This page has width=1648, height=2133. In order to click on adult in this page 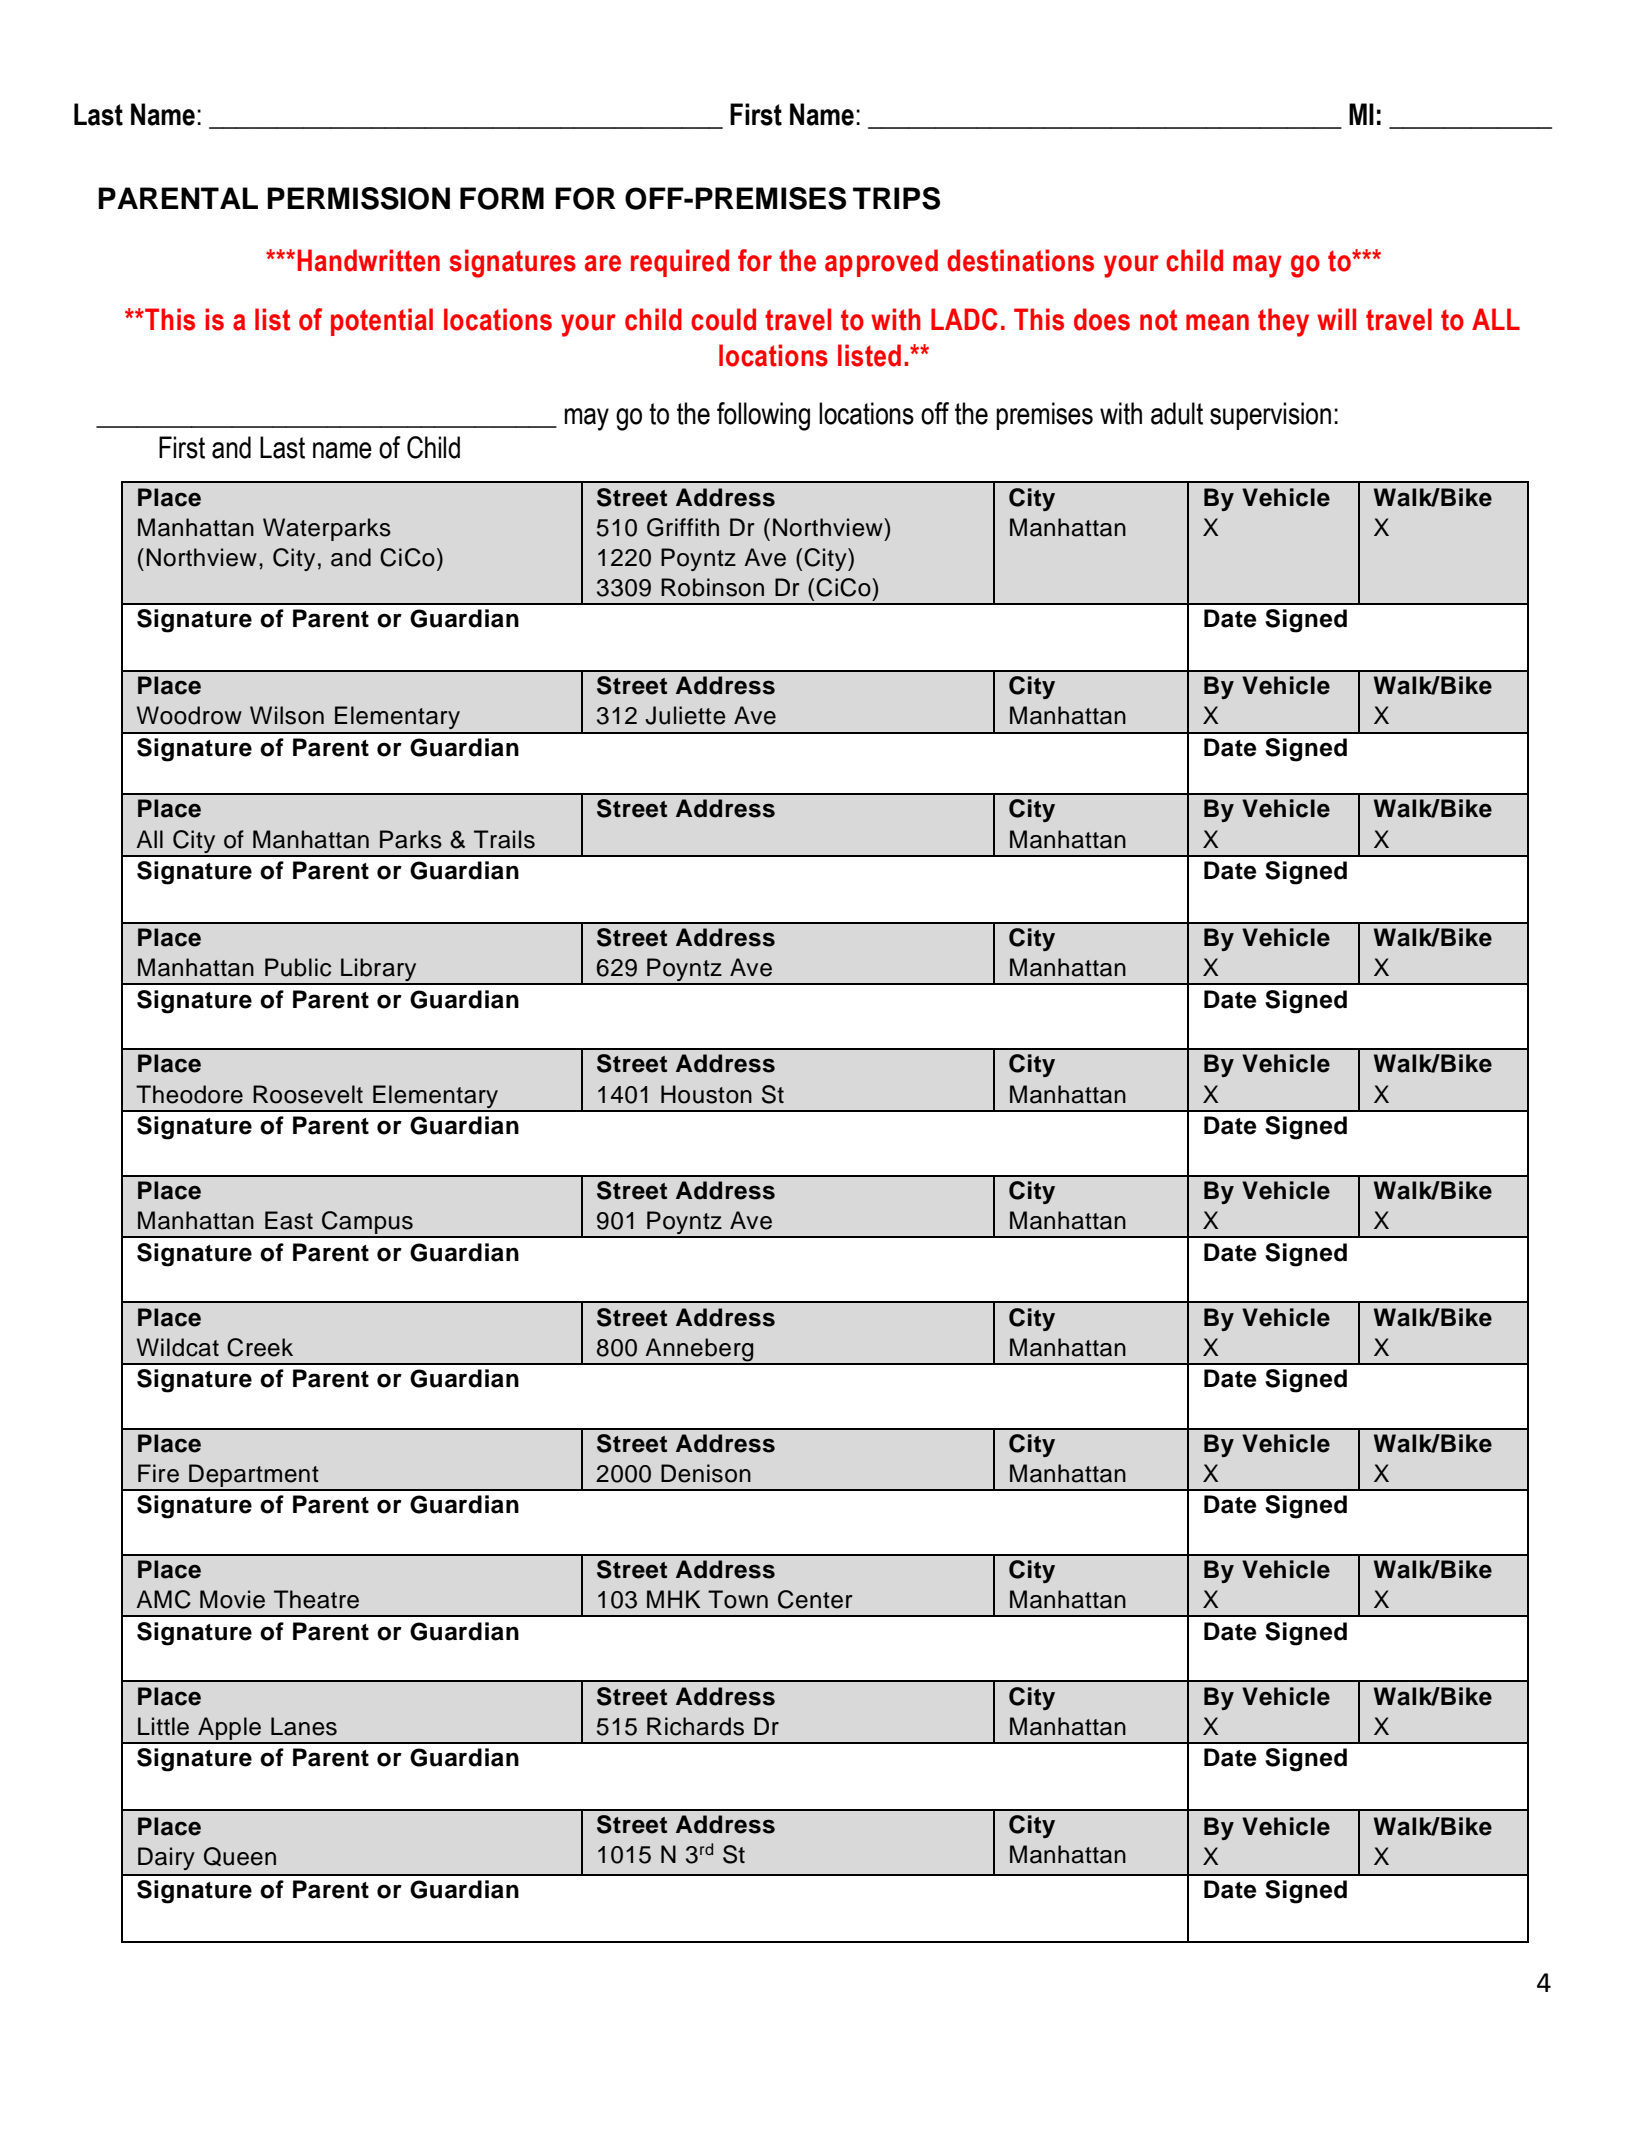, I will do `click(1177, 413)`.
